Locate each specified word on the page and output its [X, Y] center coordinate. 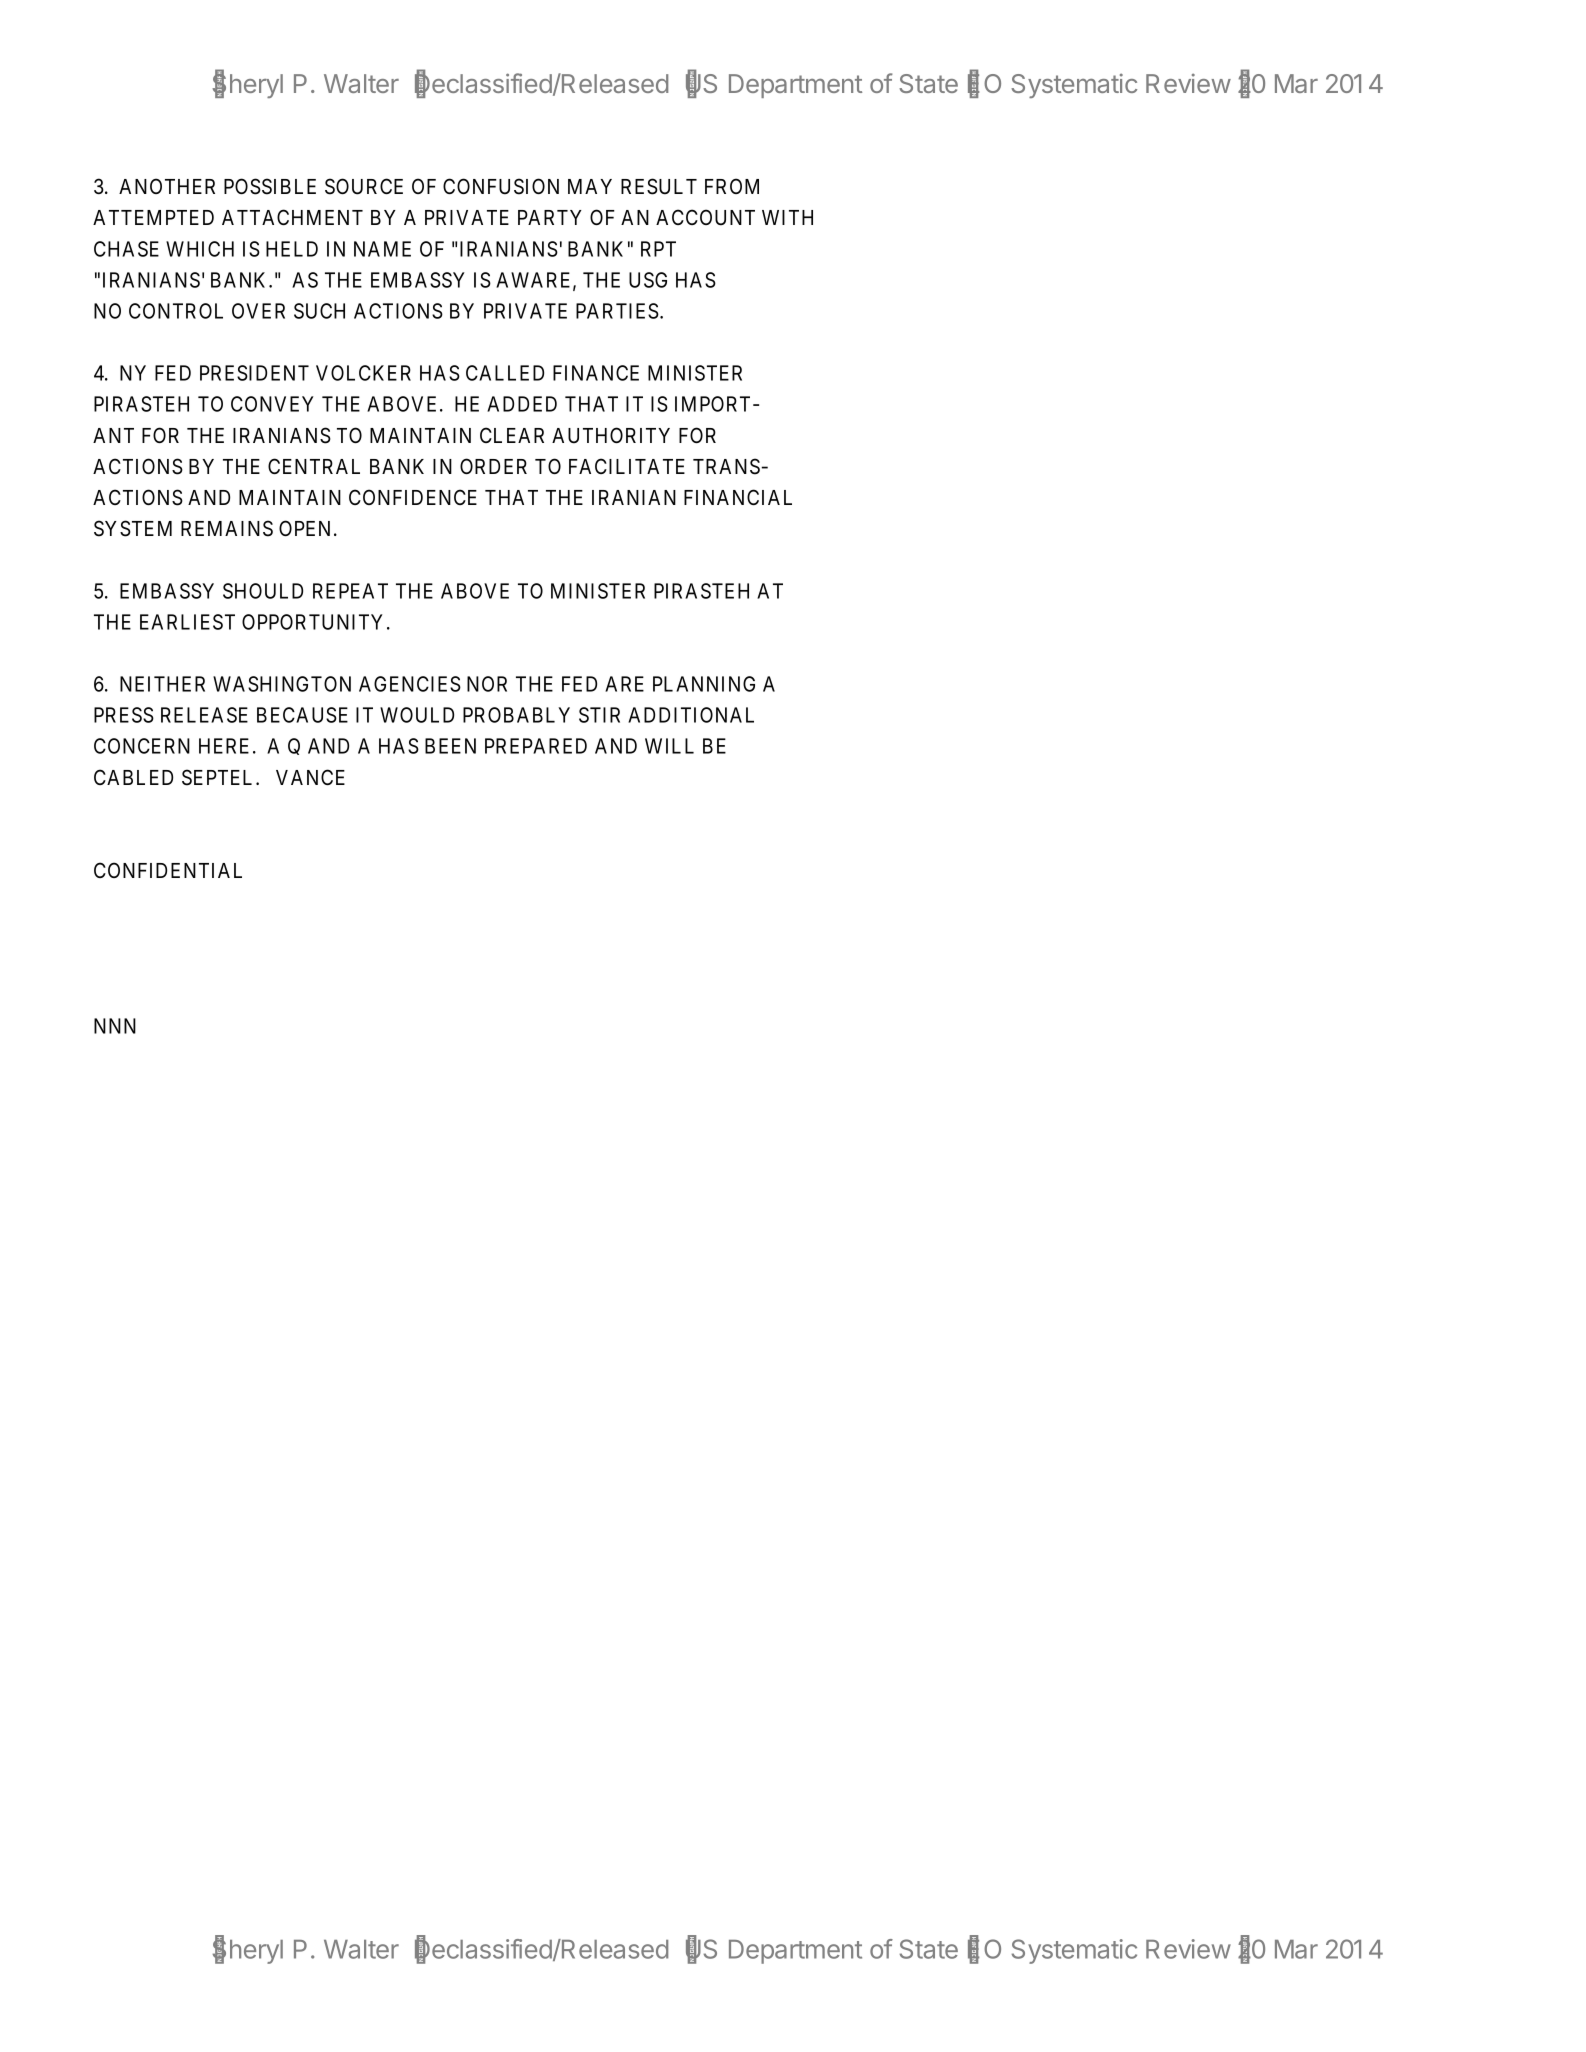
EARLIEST [187, 622]
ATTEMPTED [153, 217]
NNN [115, 1026]
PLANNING [704, 684]
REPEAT [350, 591]
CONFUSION [501, 186]
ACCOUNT [705, 217]
